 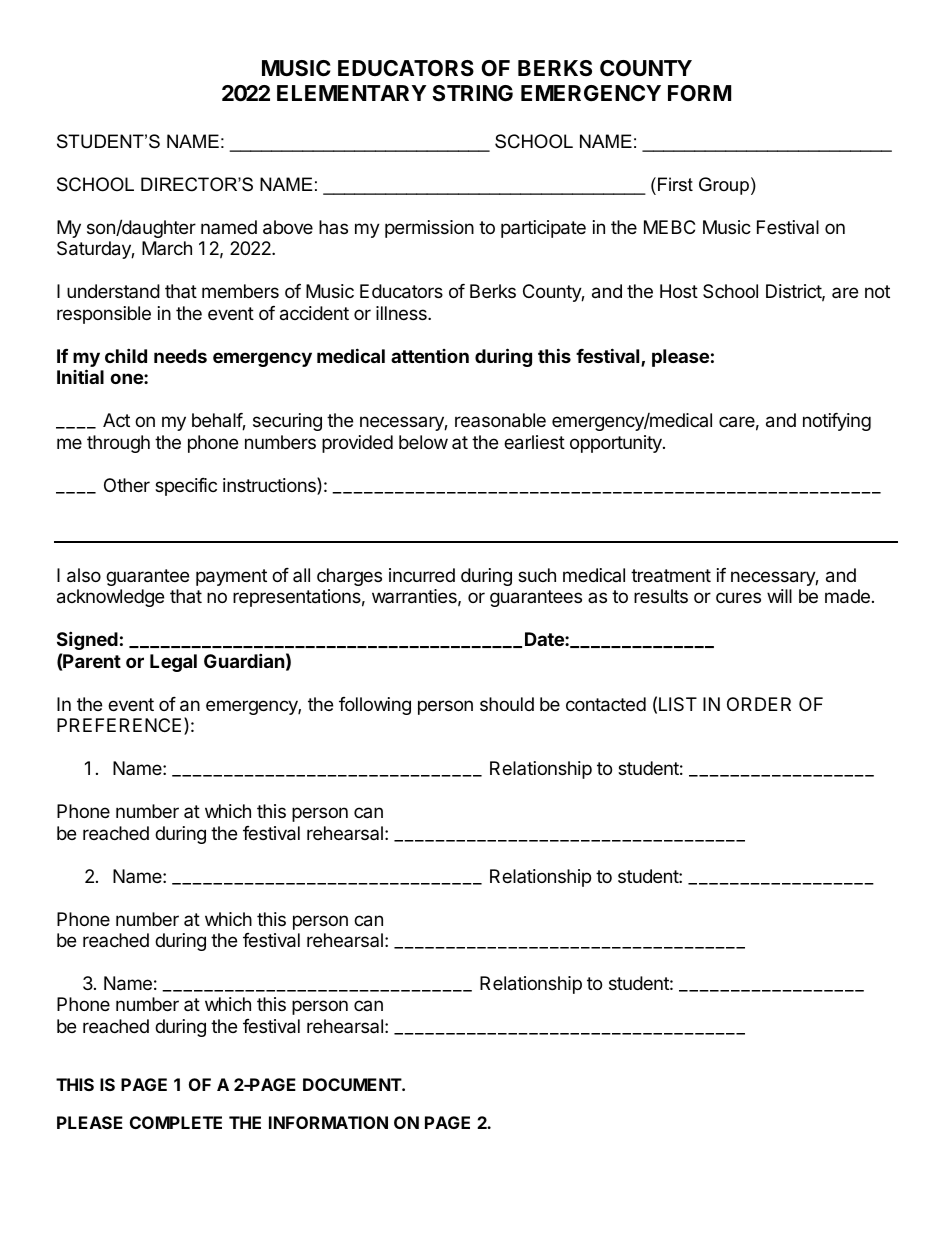 I want to click on PREFERENCE, so click(x=119, y=725).
